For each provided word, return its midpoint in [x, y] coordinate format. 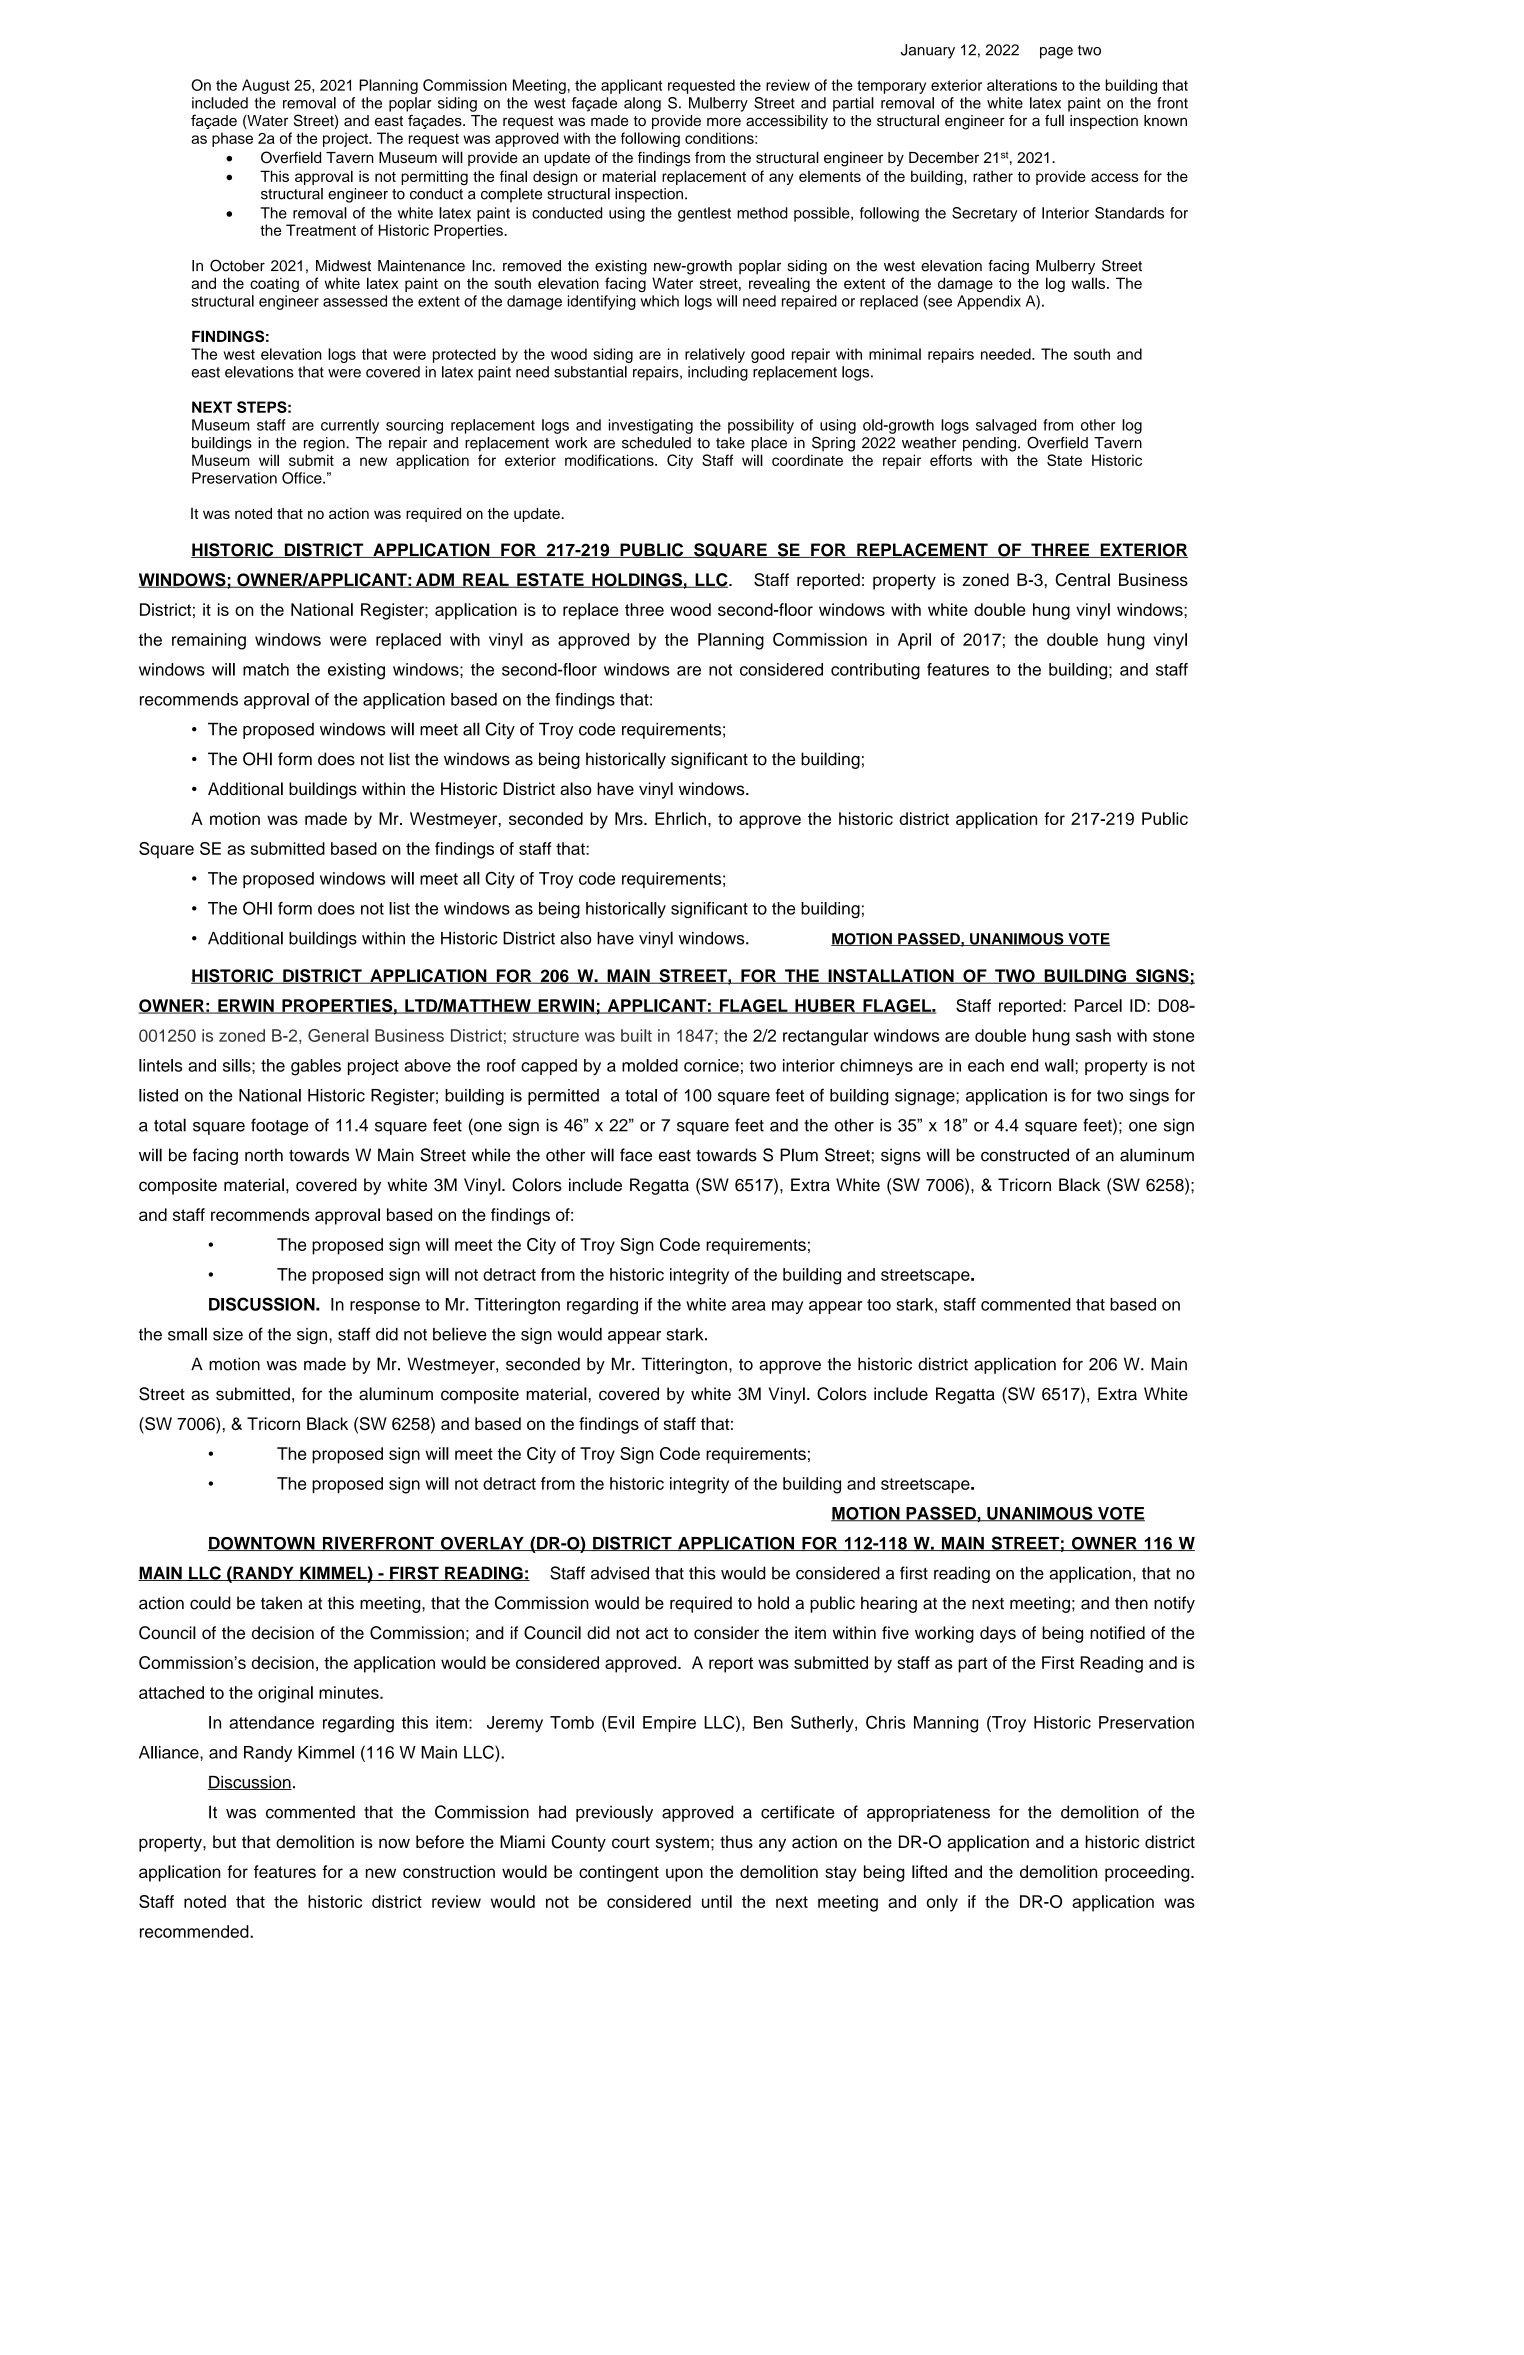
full [1054, 120]
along [642, 104]
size [228, 1334]
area [749, 1306]
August [266, 86]
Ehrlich [680, 818]
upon [684, 1875]
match [266, 669]
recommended [195, 1931]
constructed [1025, 1155]
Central [1082, 580]
